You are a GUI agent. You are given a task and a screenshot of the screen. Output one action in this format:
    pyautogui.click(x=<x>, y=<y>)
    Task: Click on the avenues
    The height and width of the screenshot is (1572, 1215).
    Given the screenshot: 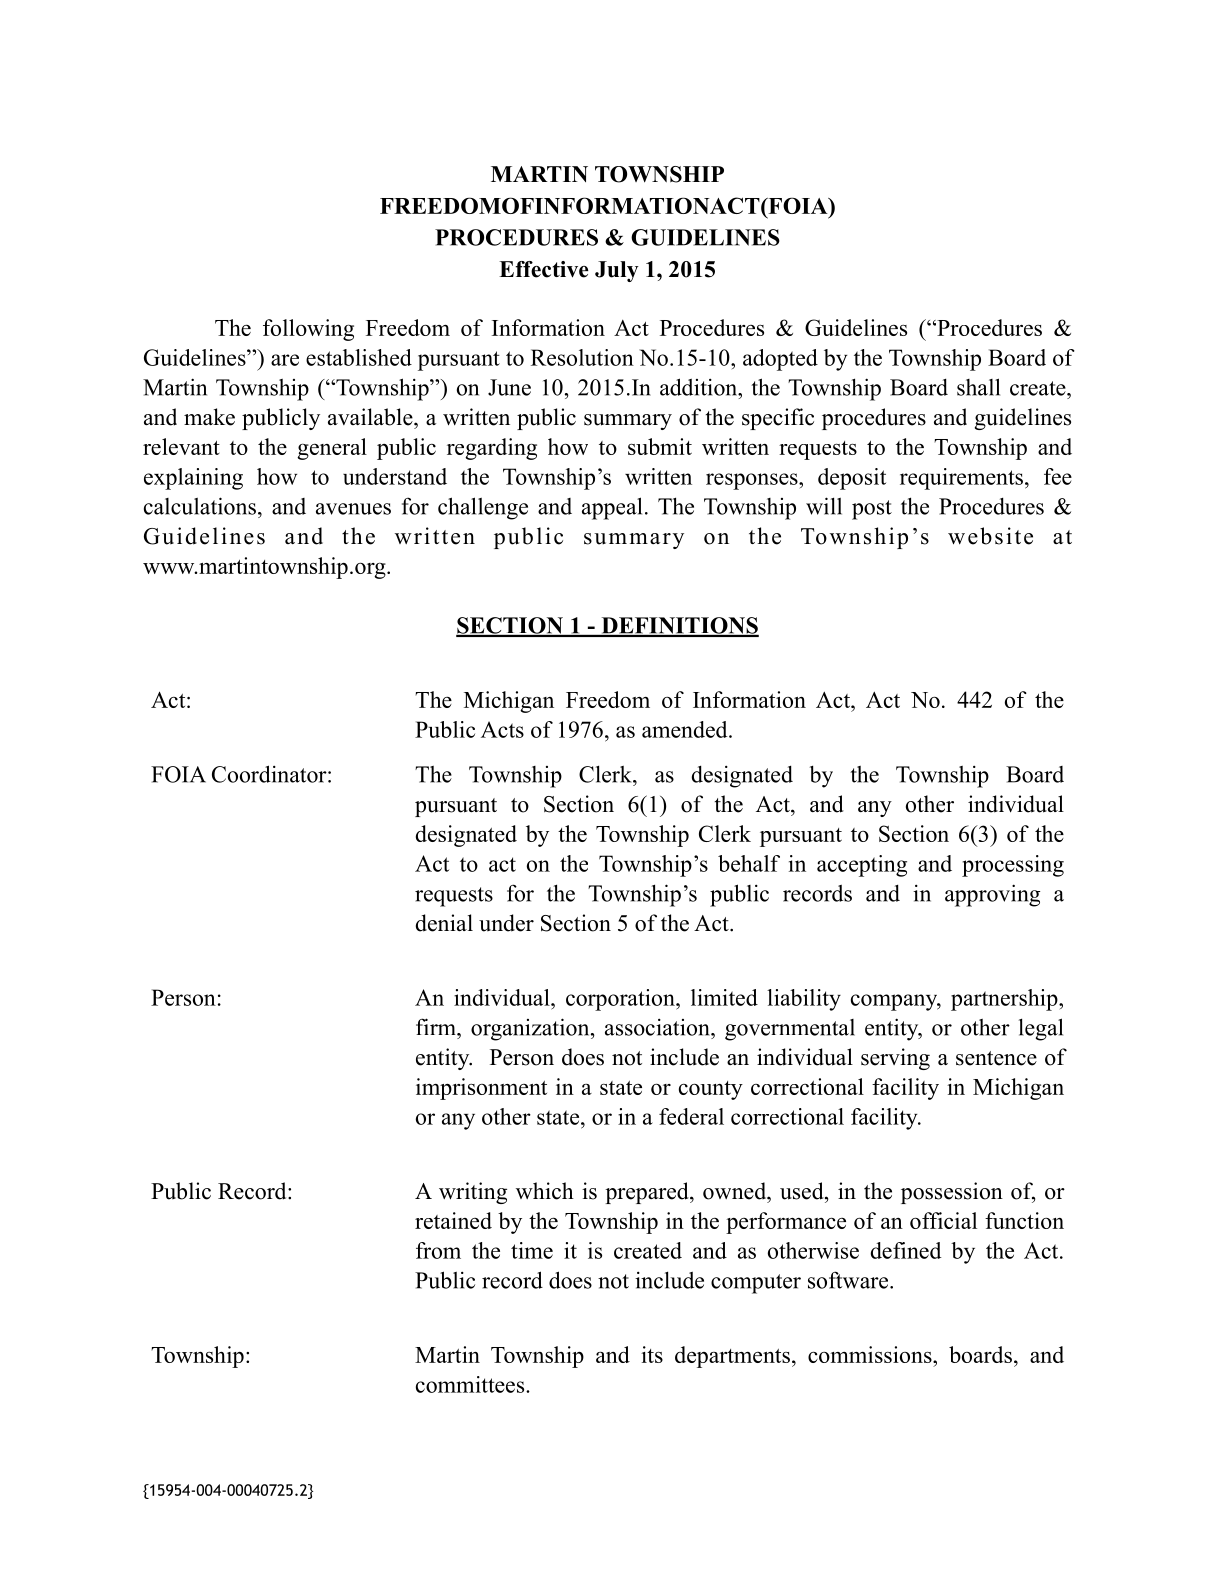 What is the action you would take?
    pyautogui.click(x=353, y=509)
